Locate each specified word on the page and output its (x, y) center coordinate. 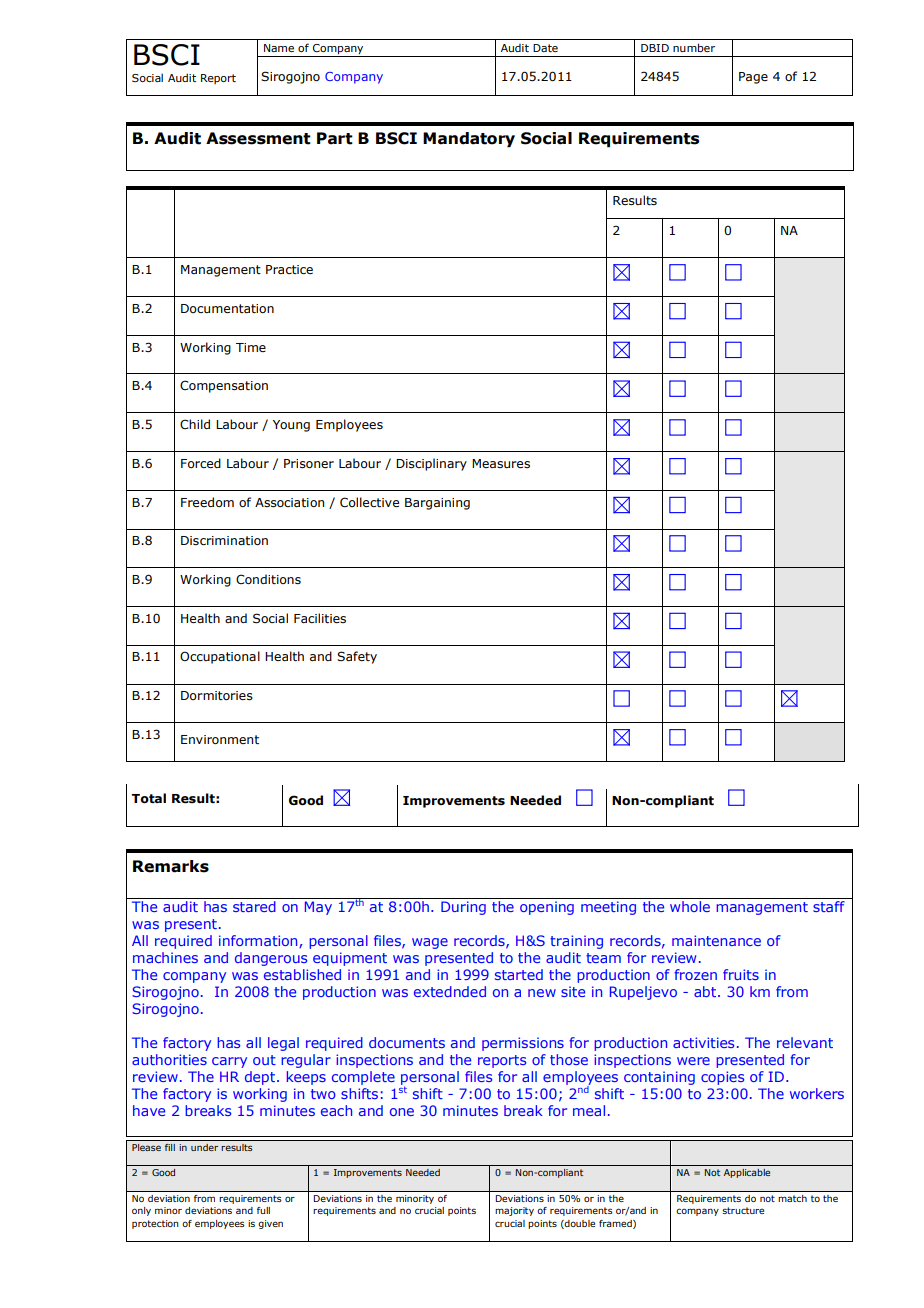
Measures (501, 463)
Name (279, 48)
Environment (220, 739)
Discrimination (224, 540)
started (519, 974)
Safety (357, 657)
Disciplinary (431, 464)
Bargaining (437, 504)
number (694, 47)
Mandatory (469, 140)
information (258, 940)
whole (690, 906)
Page (753, 78)
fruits (741, 974)
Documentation (227, 308)
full (263, 1210)
